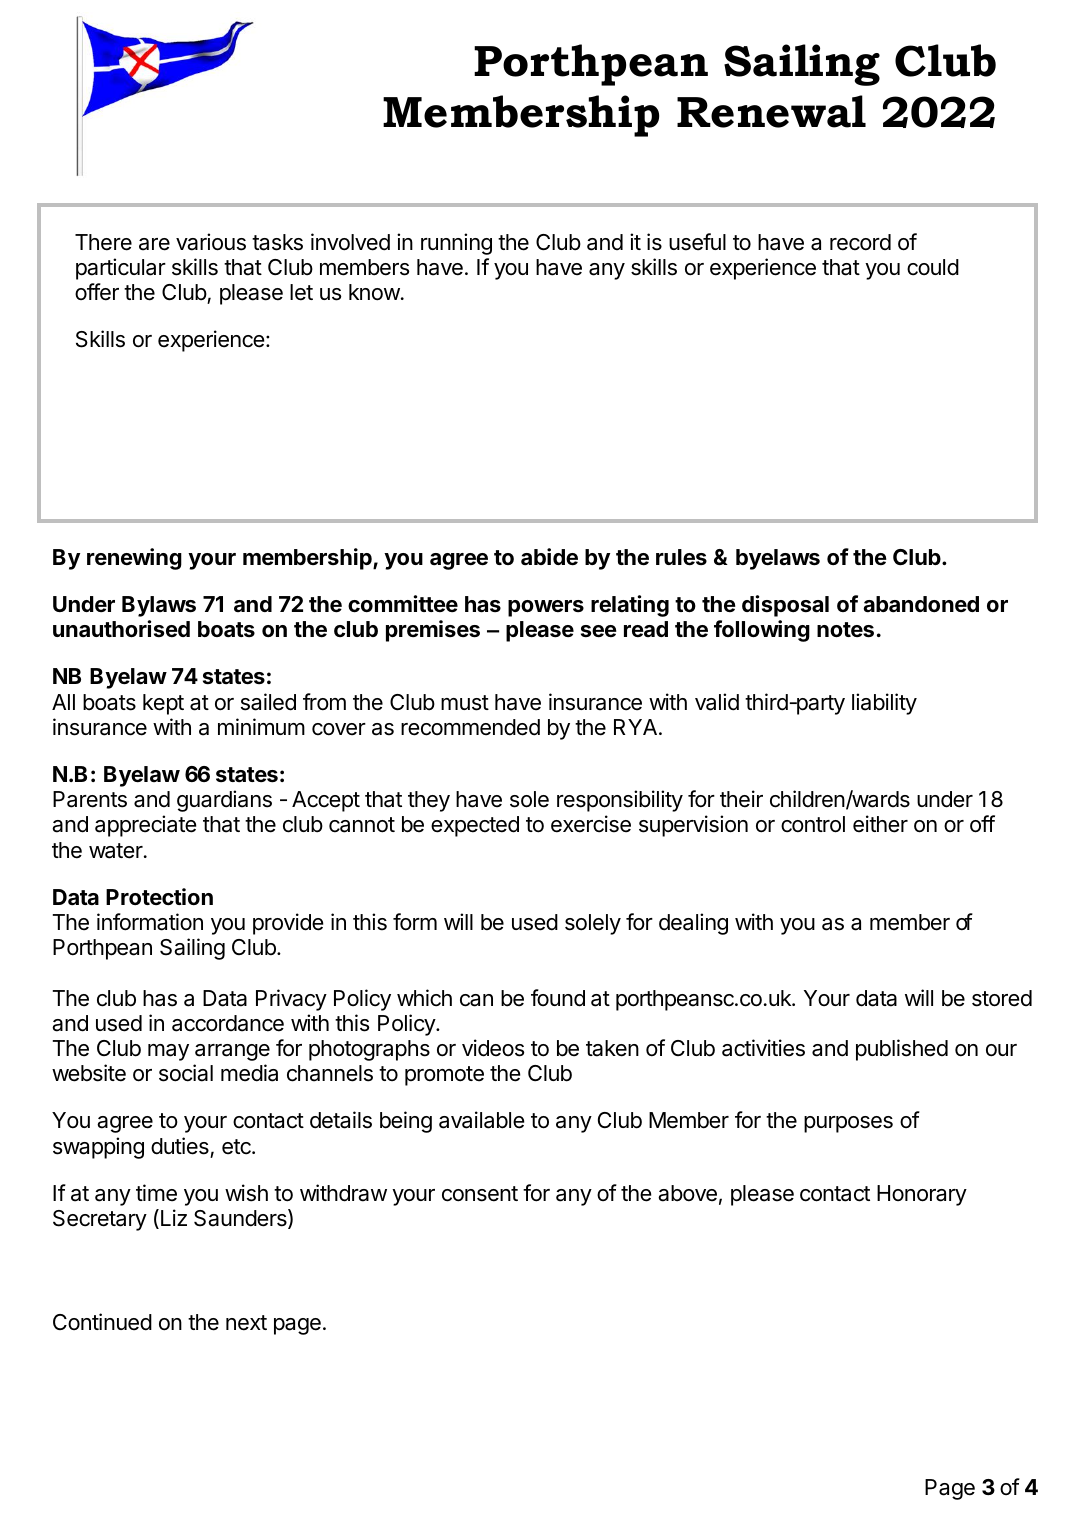 This page has width=1088, height=1538. What do you see at coordinates (902, 1050) in the page?
I see `published` at bounding box center [902, 1050].
